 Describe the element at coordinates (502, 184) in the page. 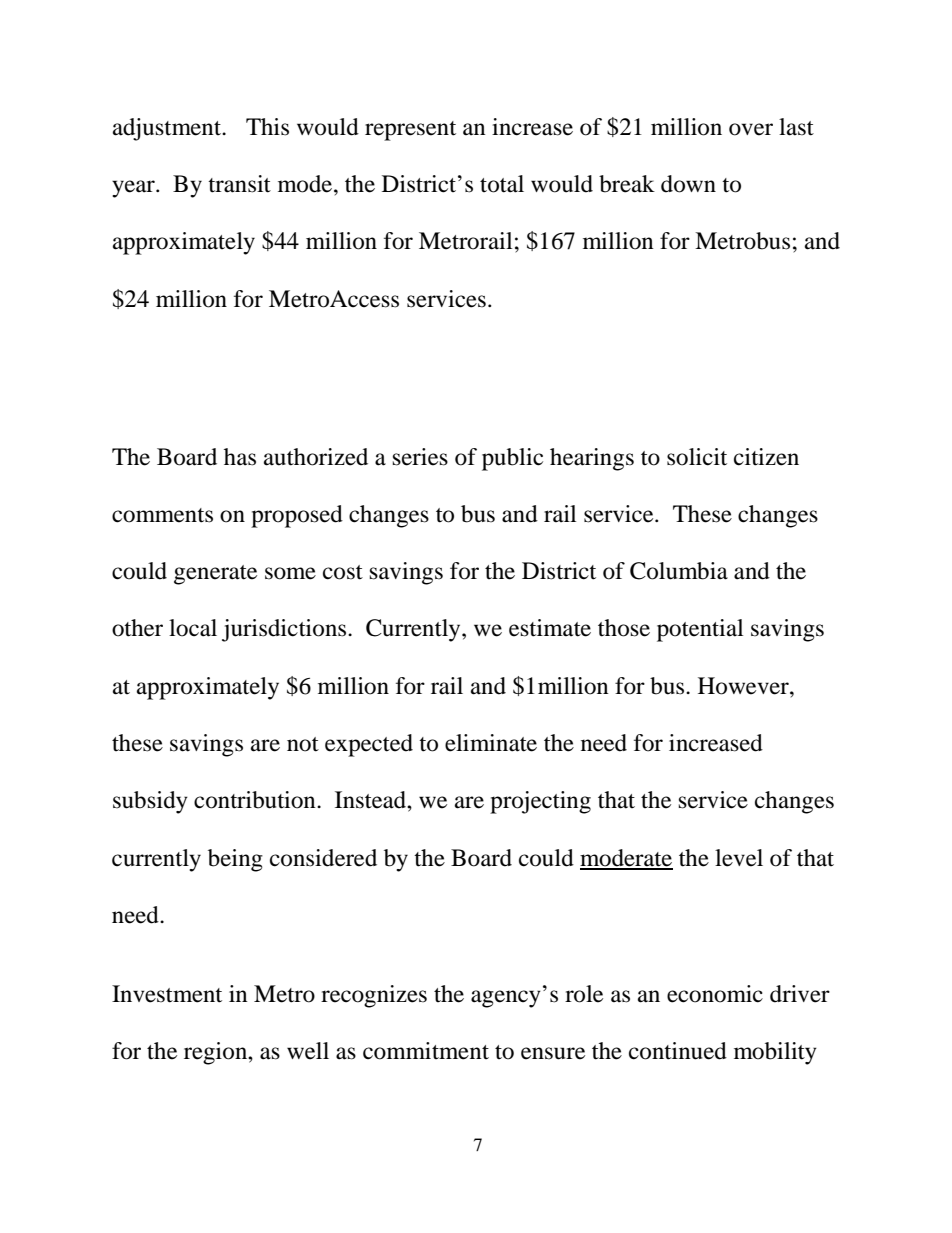

I see `total` at that location.
